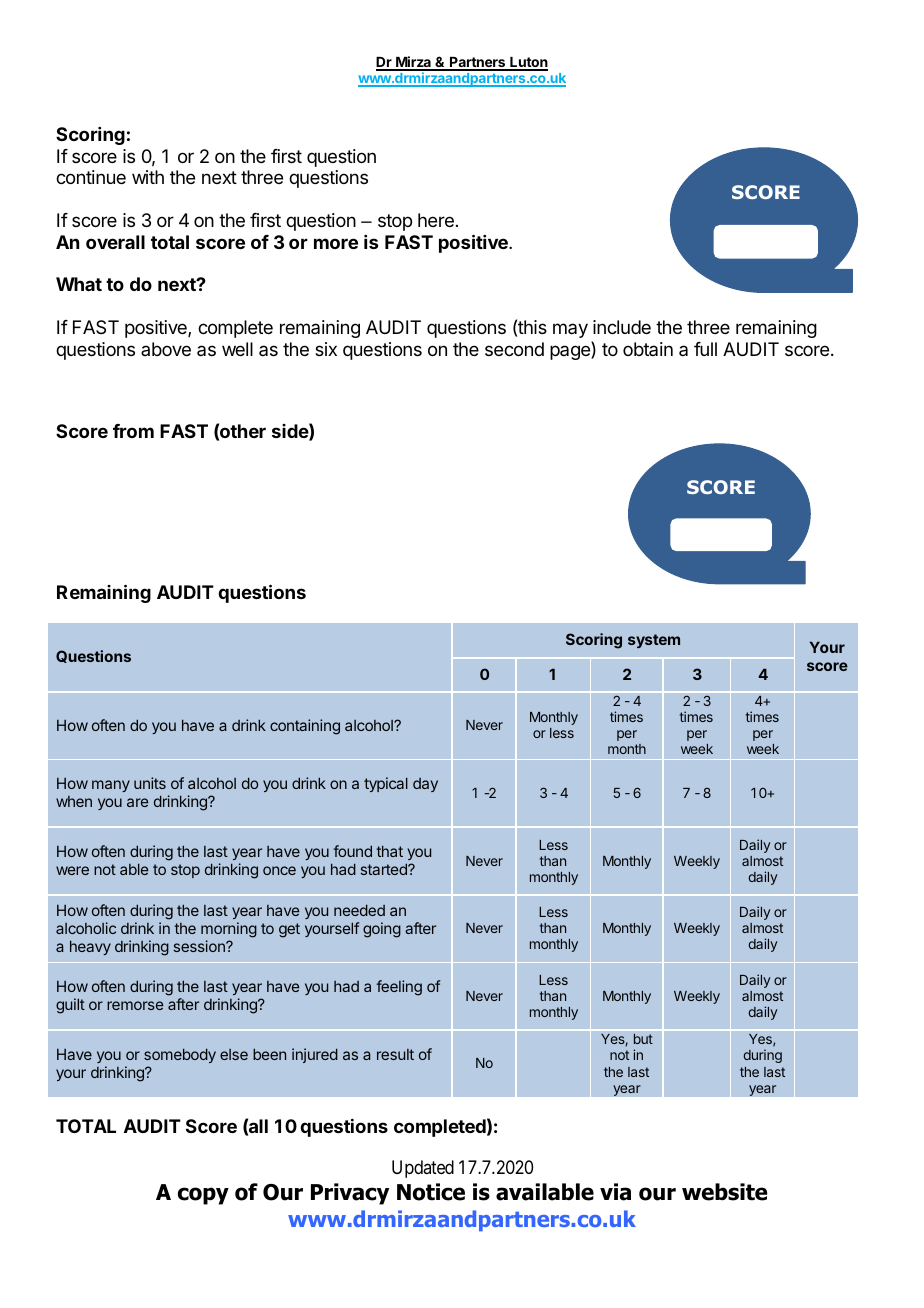 The image size is (924, 1308). What do you see at coordinates (528, 63) in the screenshot?
I see `Luton` at bounding box center [528, 63].
